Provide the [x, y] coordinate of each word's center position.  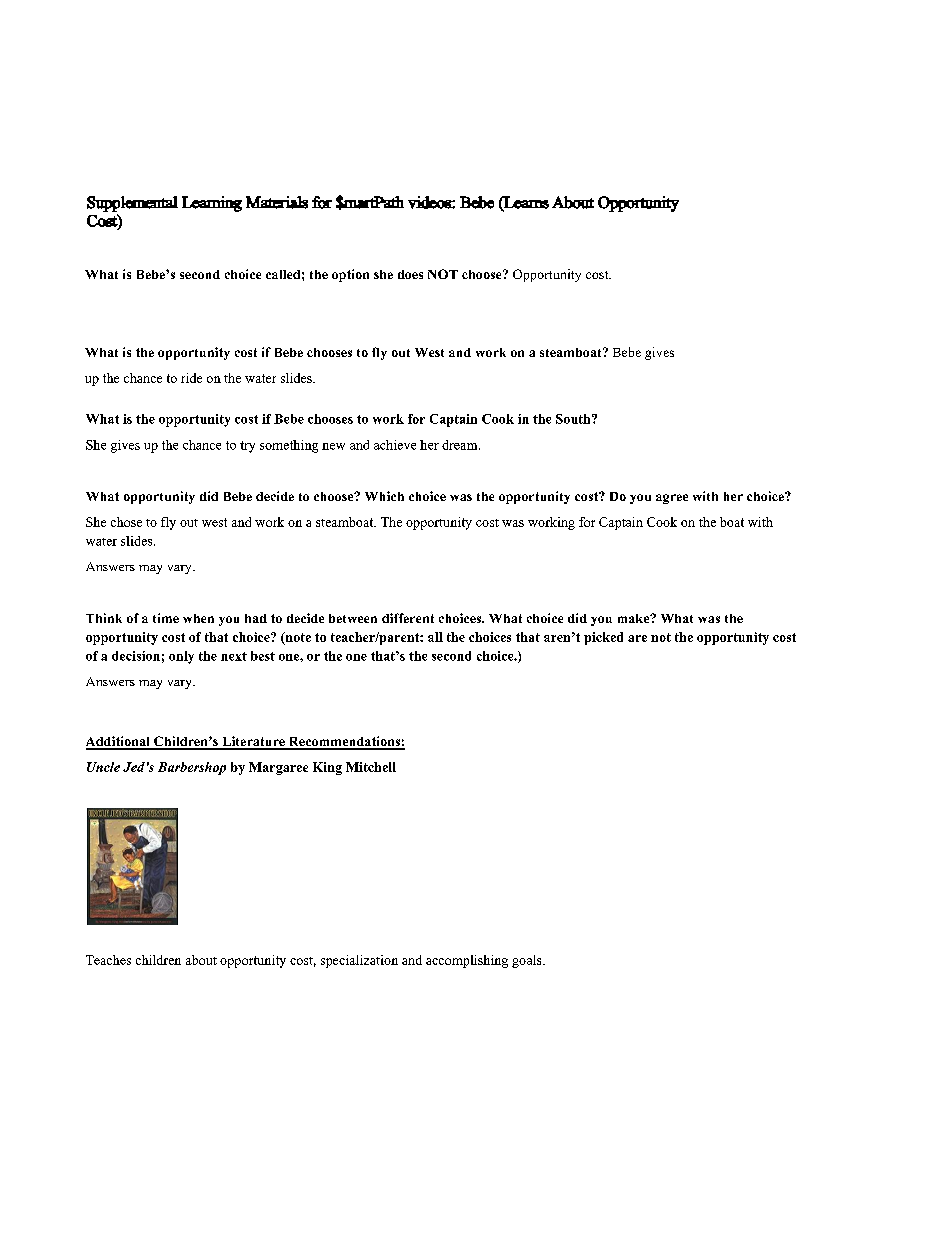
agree [672, 499]
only [181, 657]
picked [603, 638]
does [410, 274]
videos [430, 202]
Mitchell [371, 767]
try [247, 447]
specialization [359, 961]
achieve [395, 445]
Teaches [108, 960]
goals [528, 961]
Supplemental [132, 204]
